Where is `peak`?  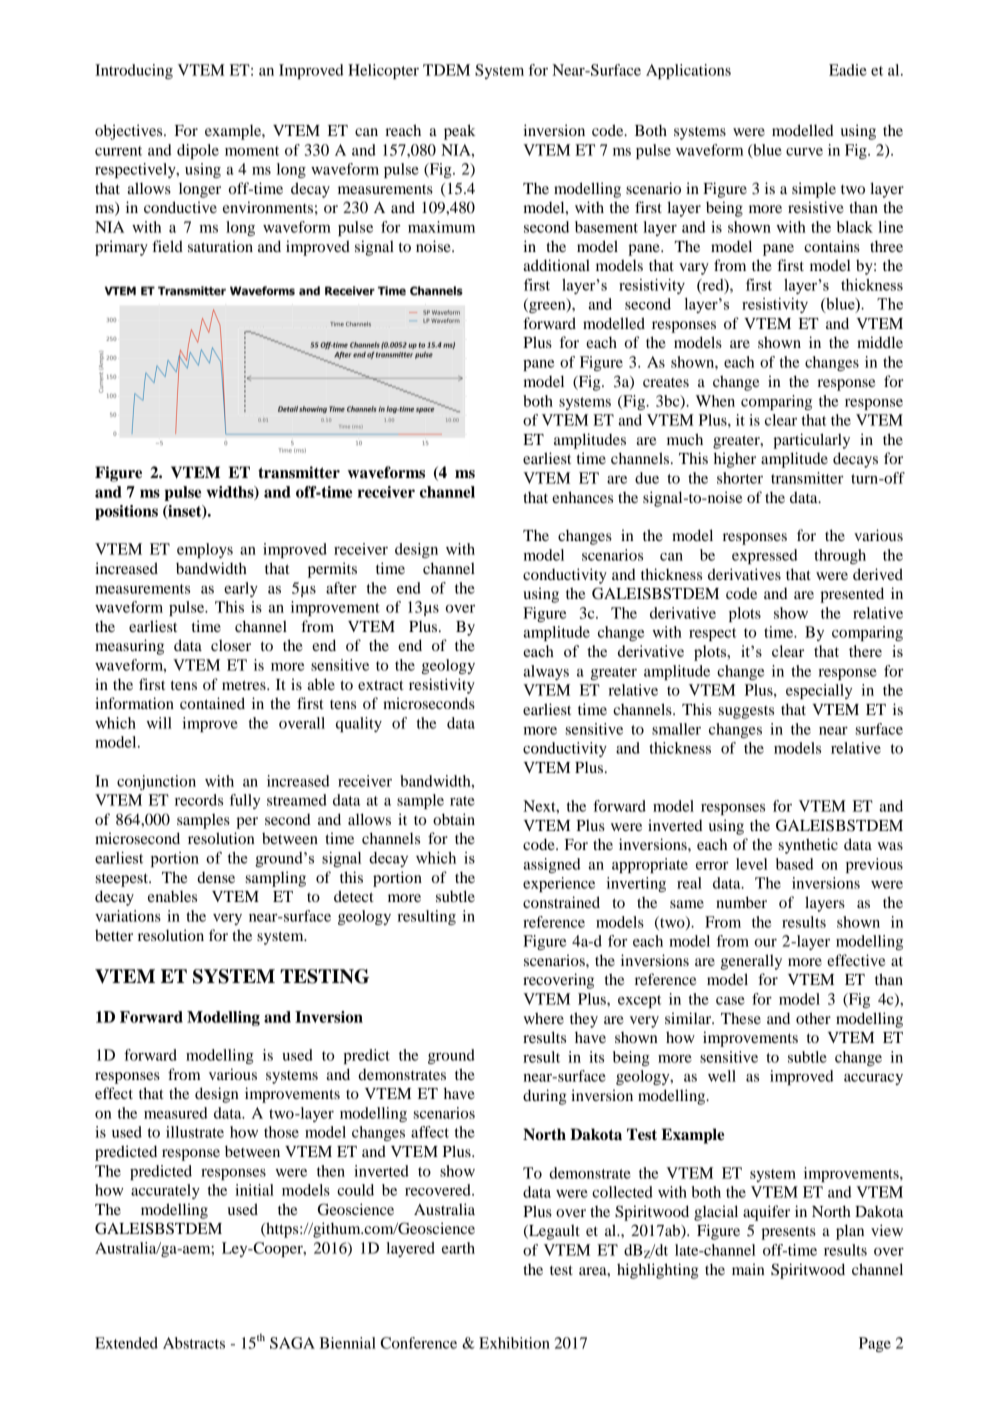
peak is located at coordinates (460, 132).
